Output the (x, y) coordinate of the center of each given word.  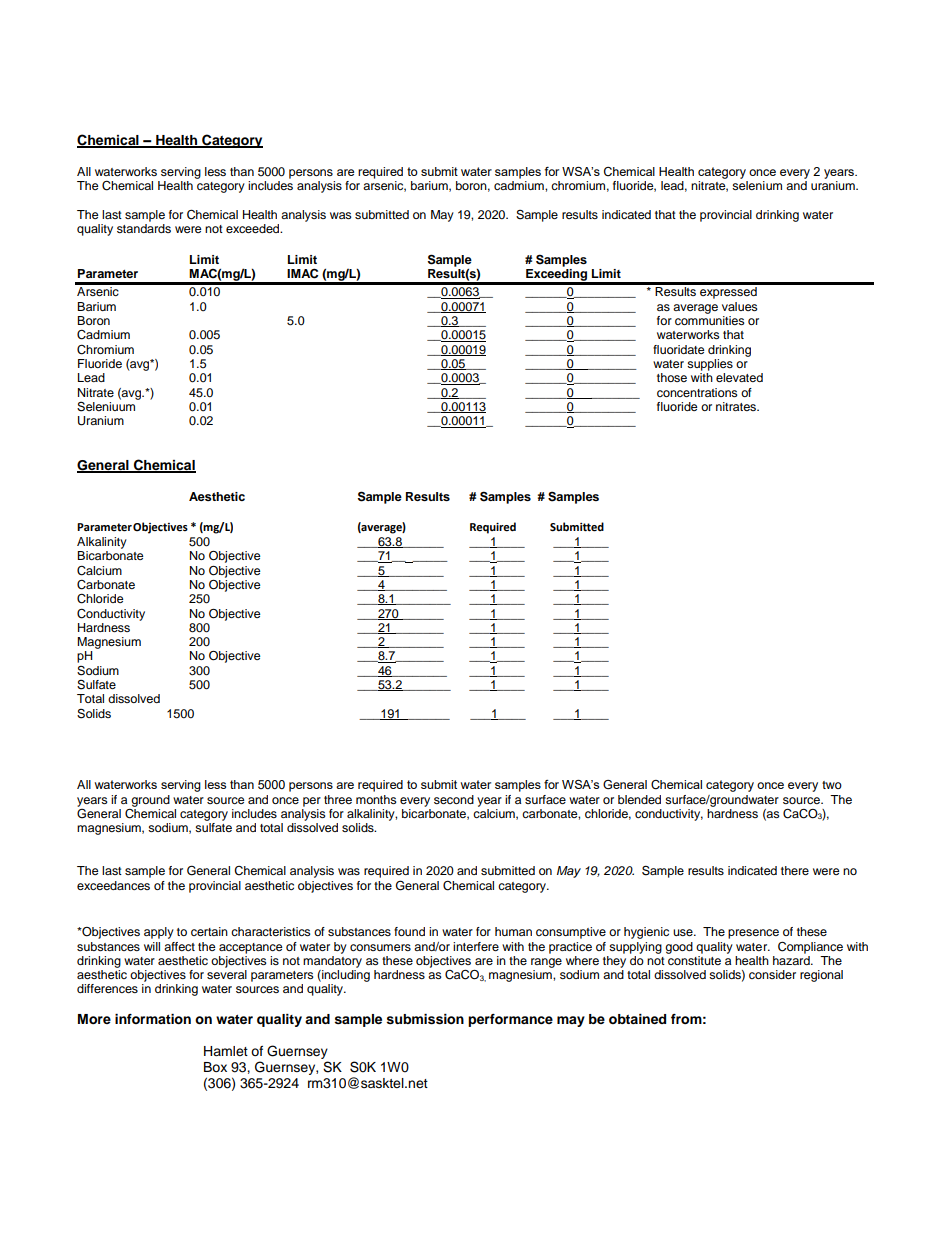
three (338, 799)
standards (144, 228)
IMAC (302, 273)
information (153, 1019)
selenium (757, 185)
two (832, 785)
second (454, 799)
